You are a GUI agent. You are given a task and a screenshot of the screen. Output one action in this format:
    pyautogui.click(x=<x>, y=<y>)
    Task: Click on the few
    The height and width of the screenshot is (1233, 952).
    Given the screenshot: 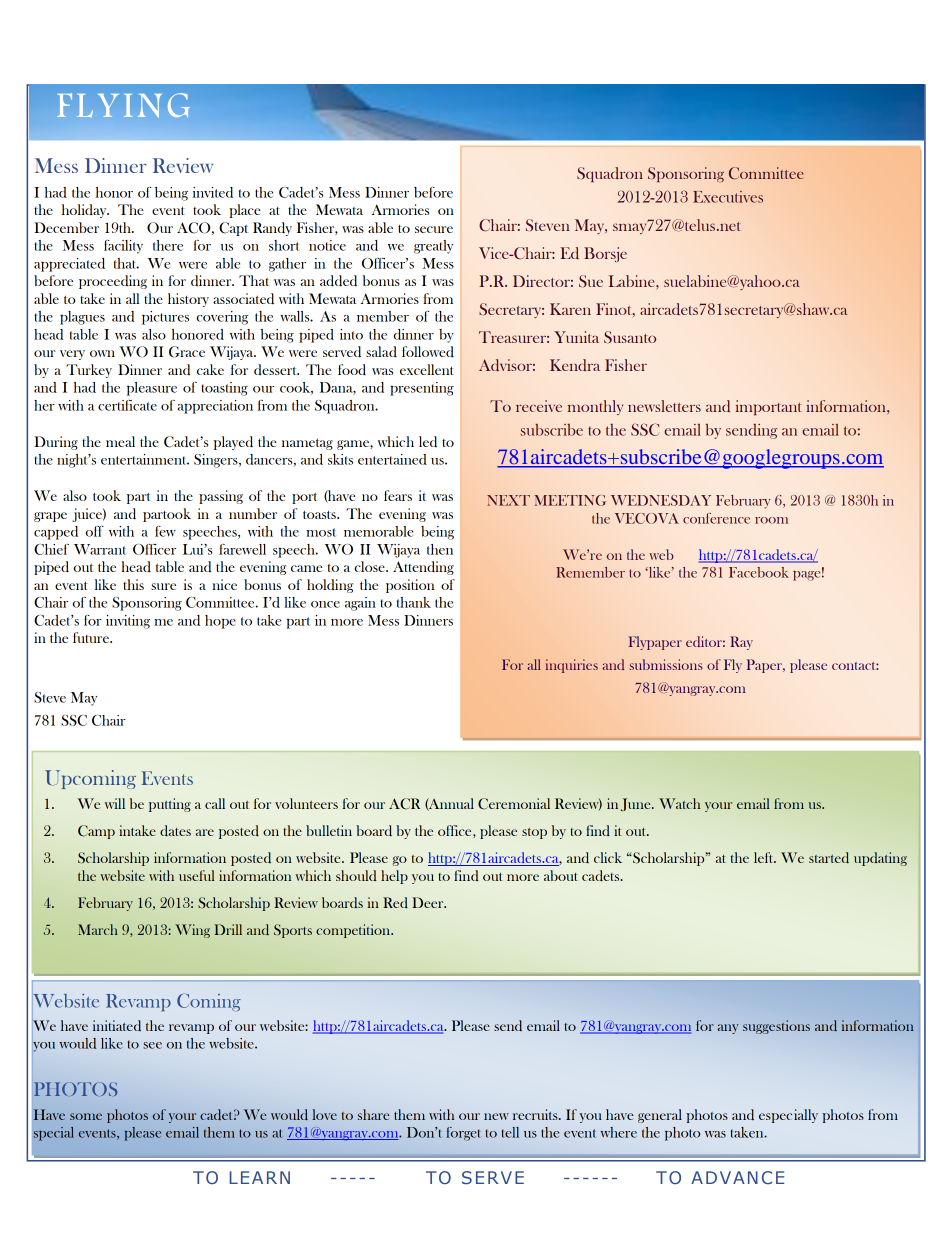 What is the action you would take?
    pyautogui.click(x=165, y=531)
